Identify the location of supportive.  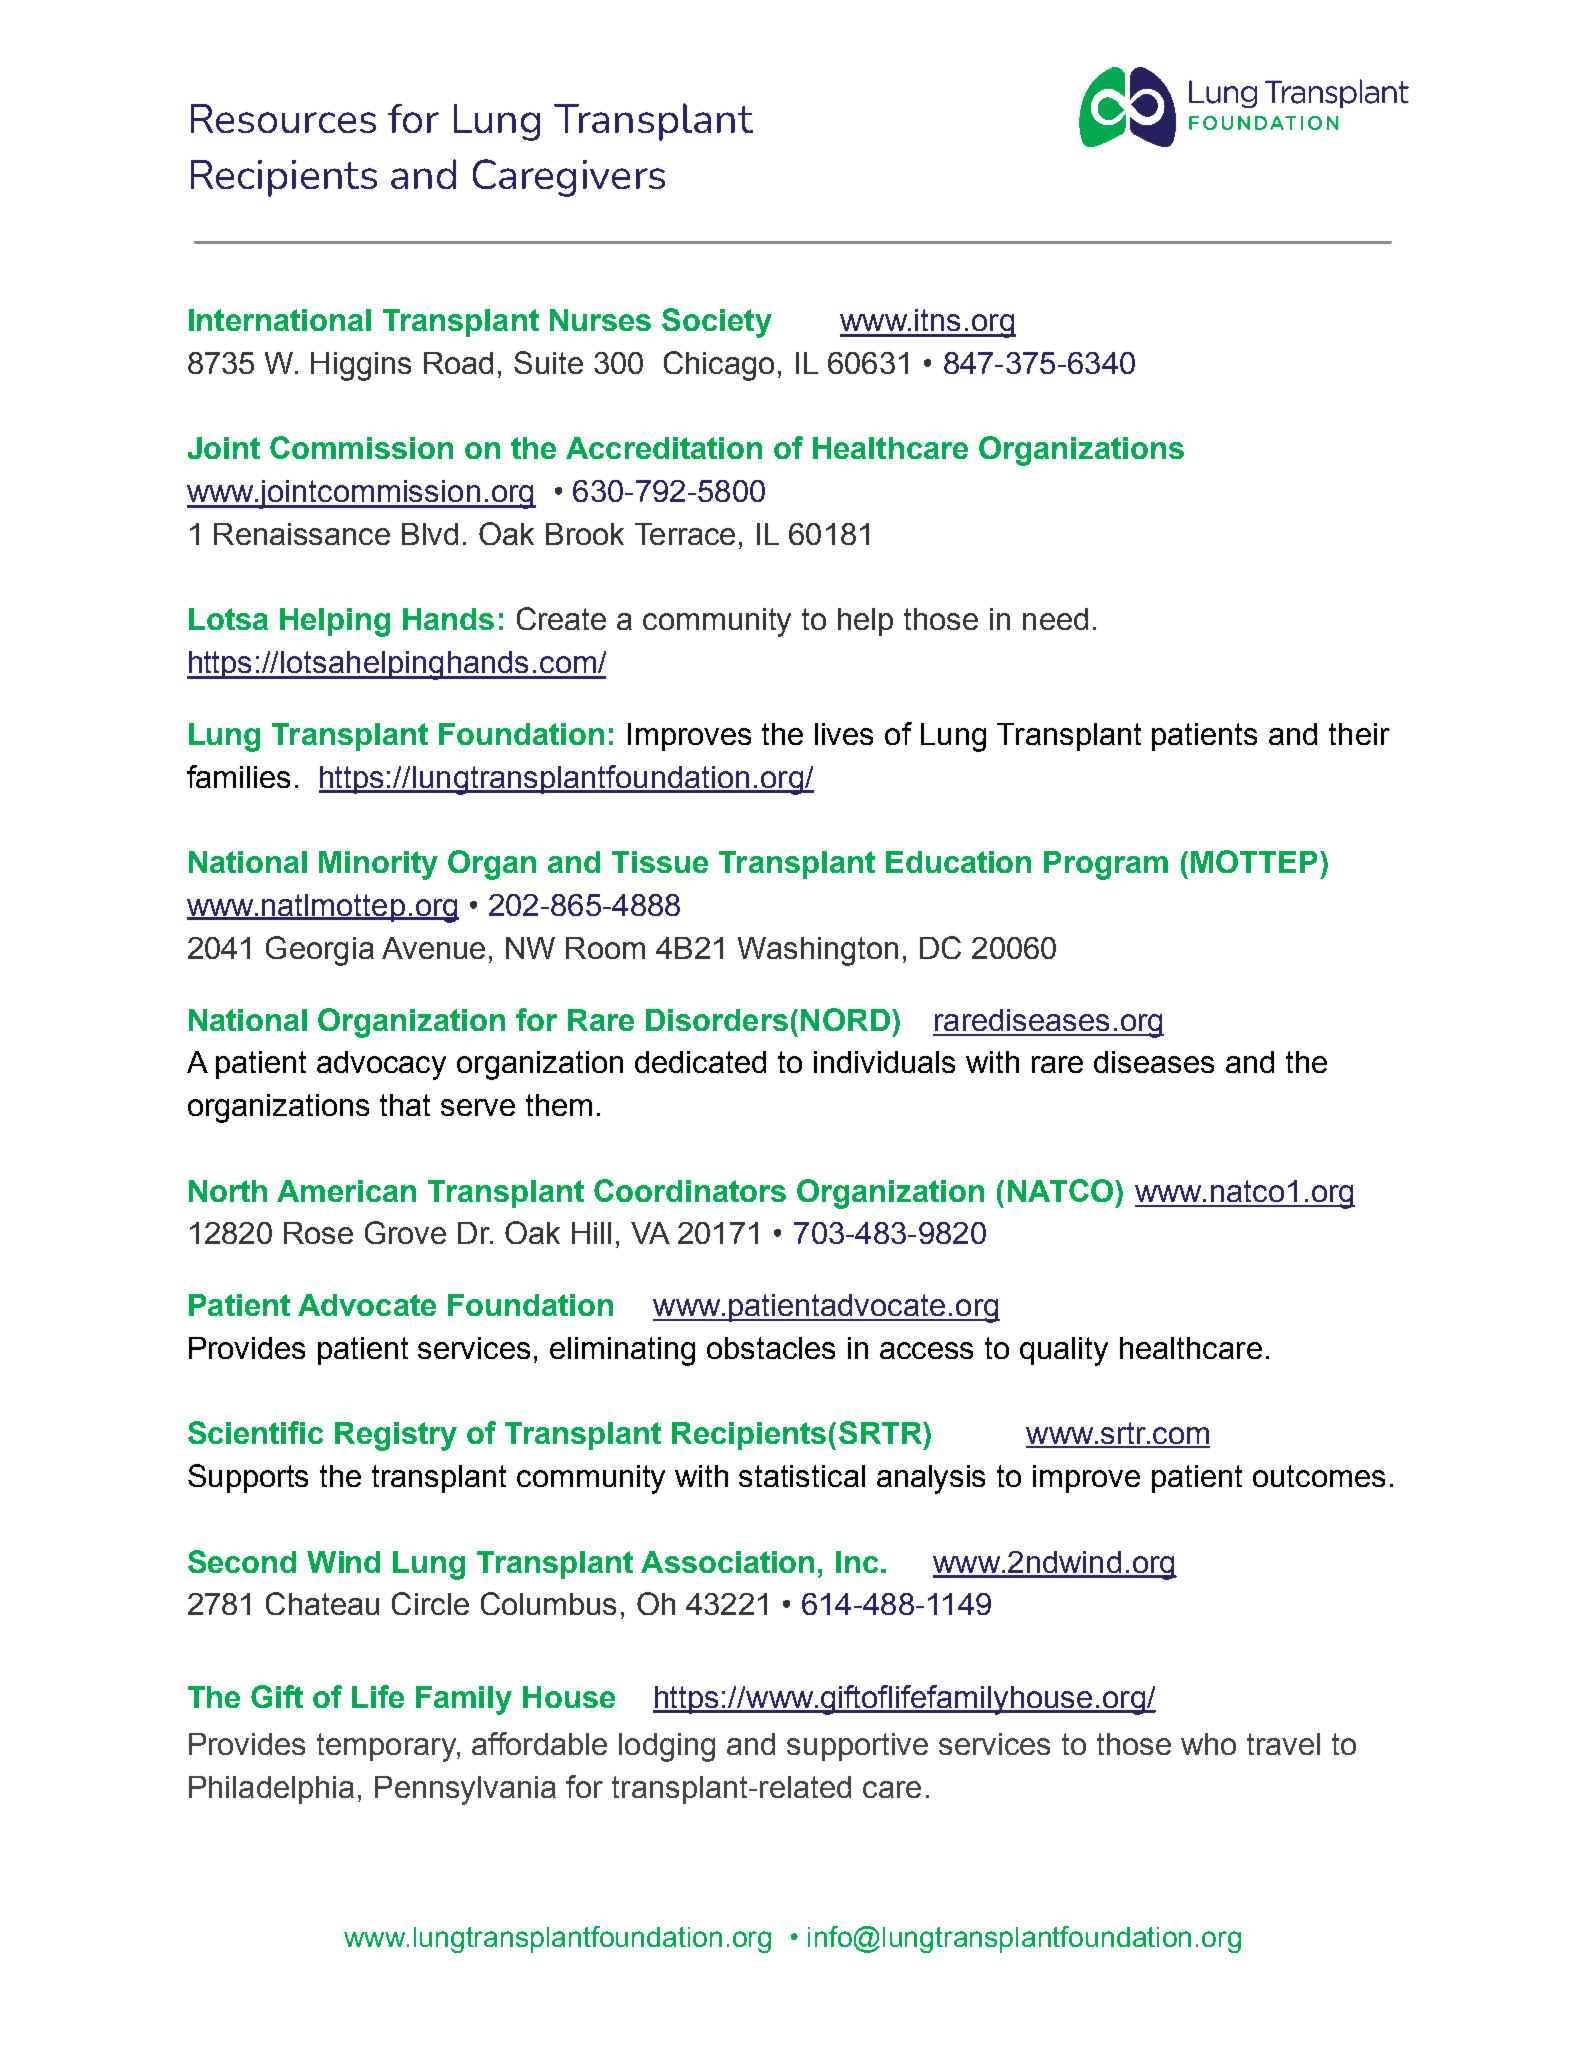
(857, 1747).
